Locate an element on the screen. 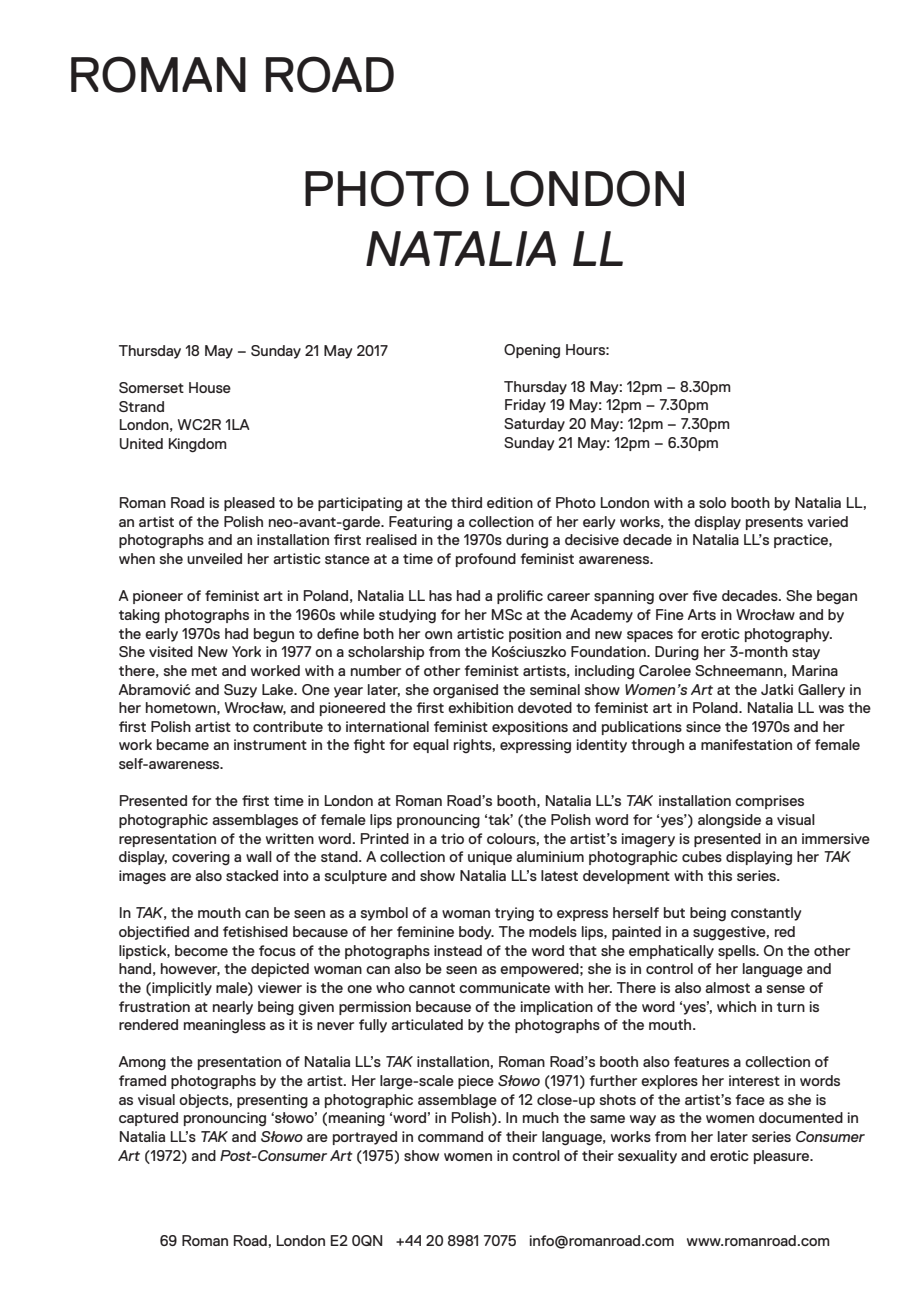 Image resolution: width=924 pixels, height=1308 pixels. unveiled is located at coordinates (214, 558).
